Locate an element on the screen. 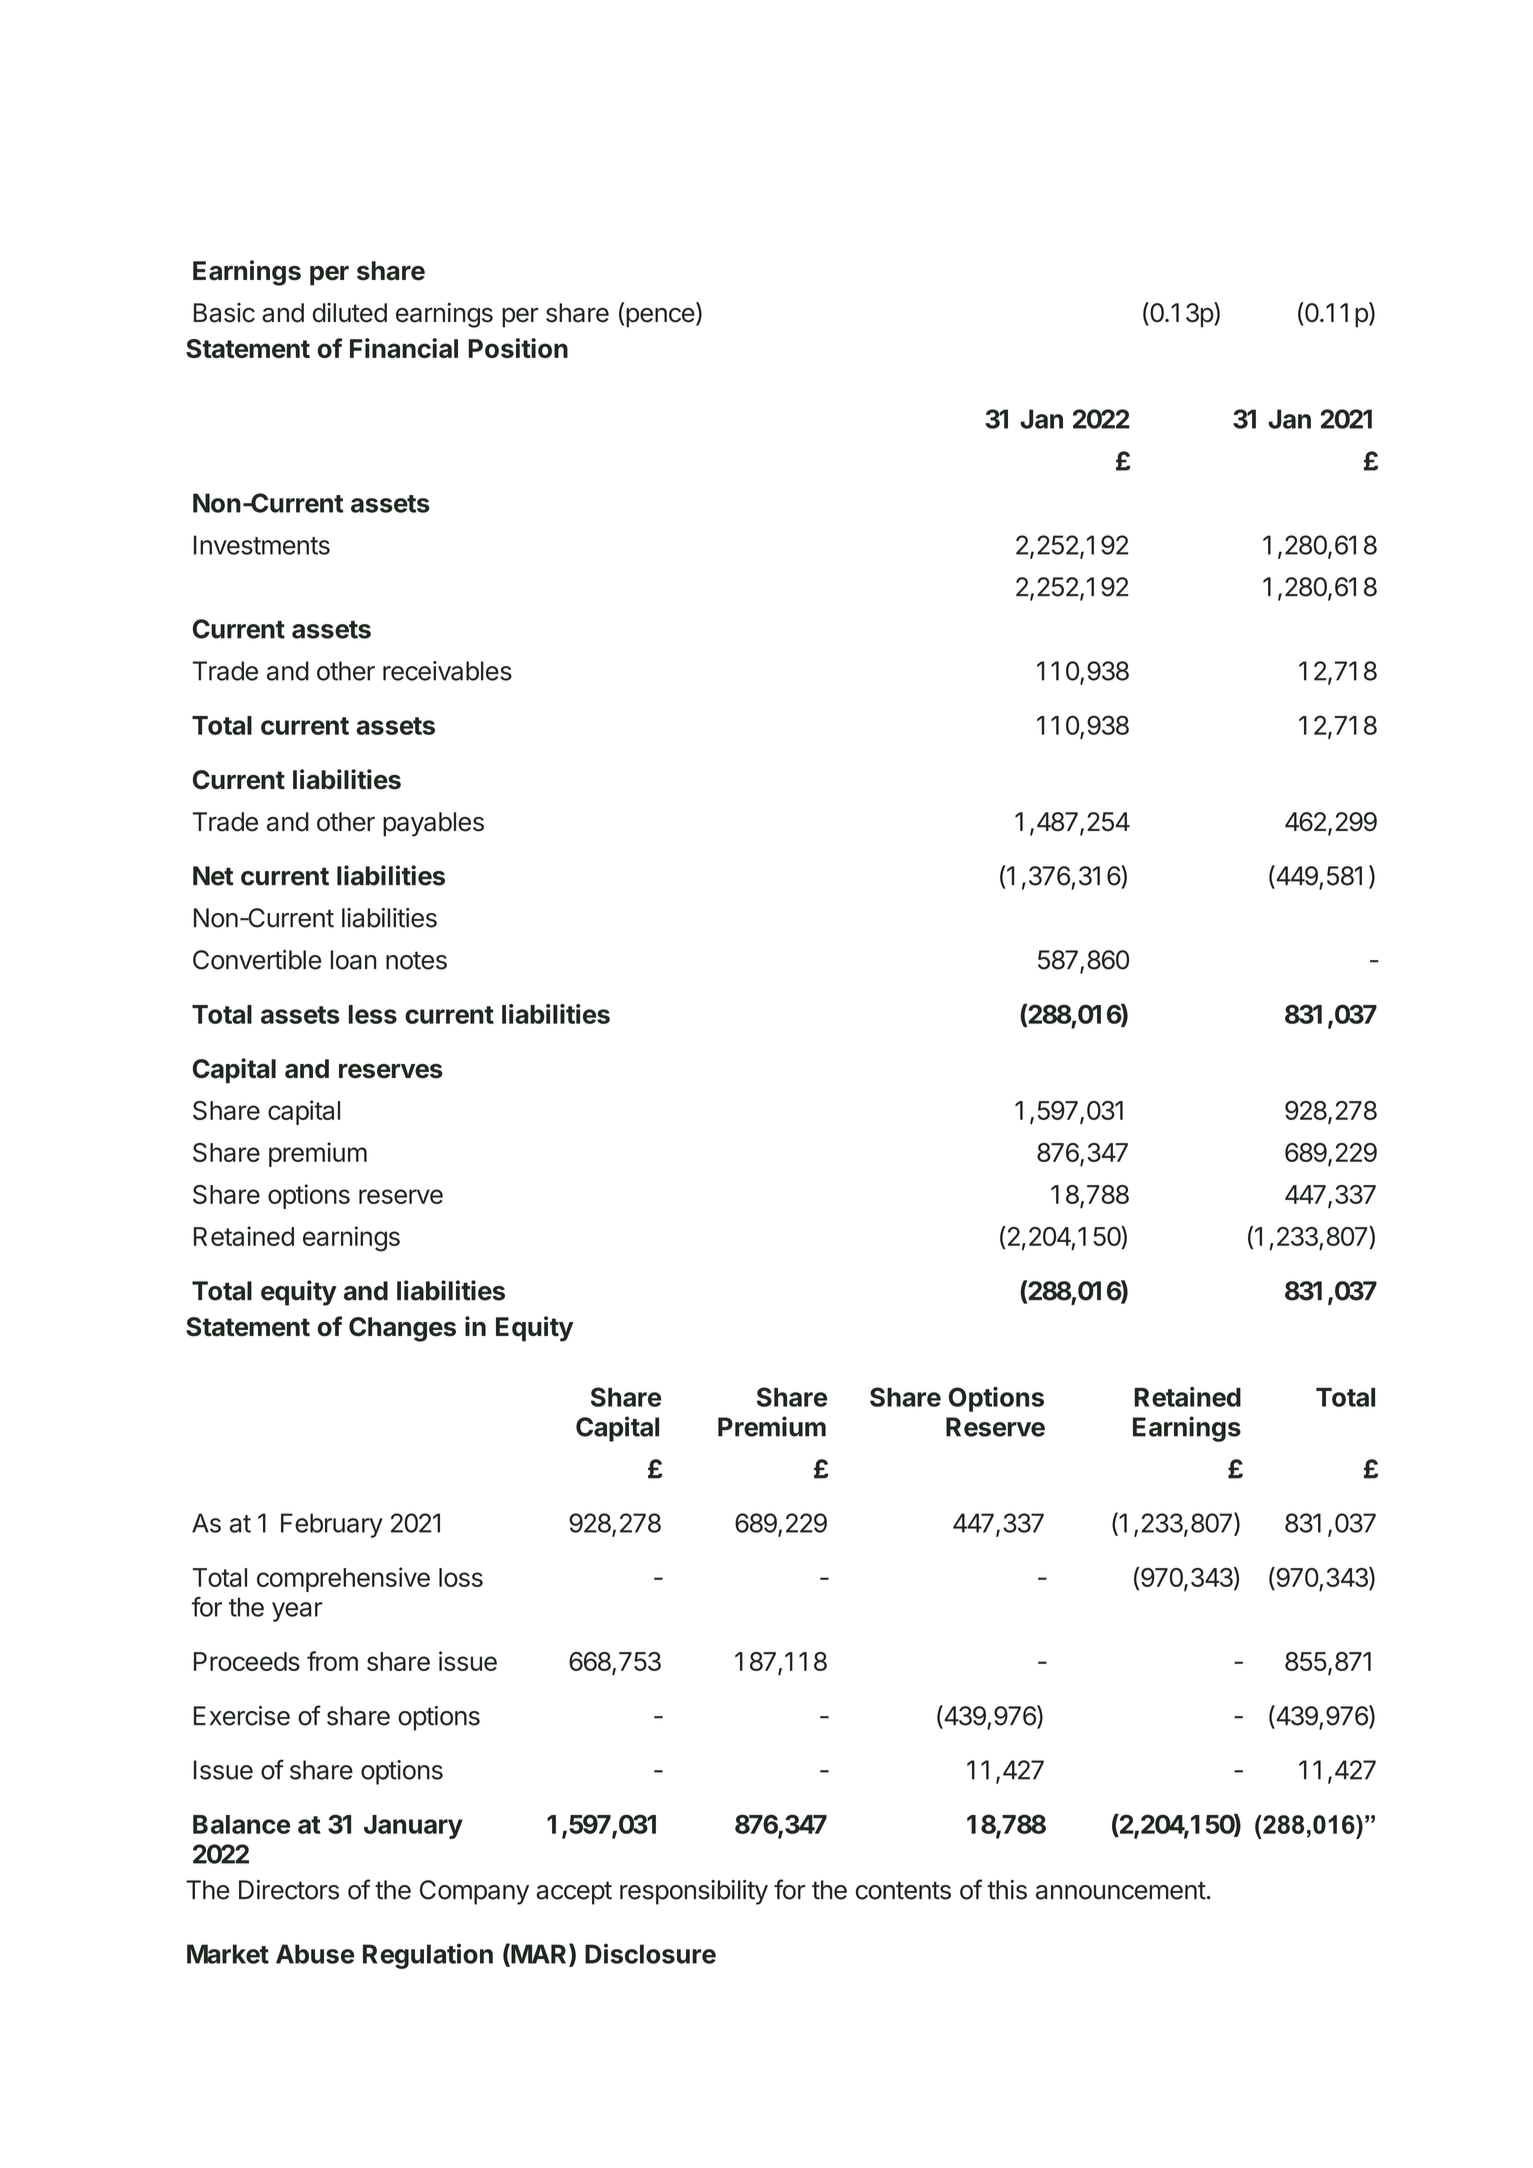 This screenshot has height=2168, width=1533. Directors is located at coordinates (289, 1890).
